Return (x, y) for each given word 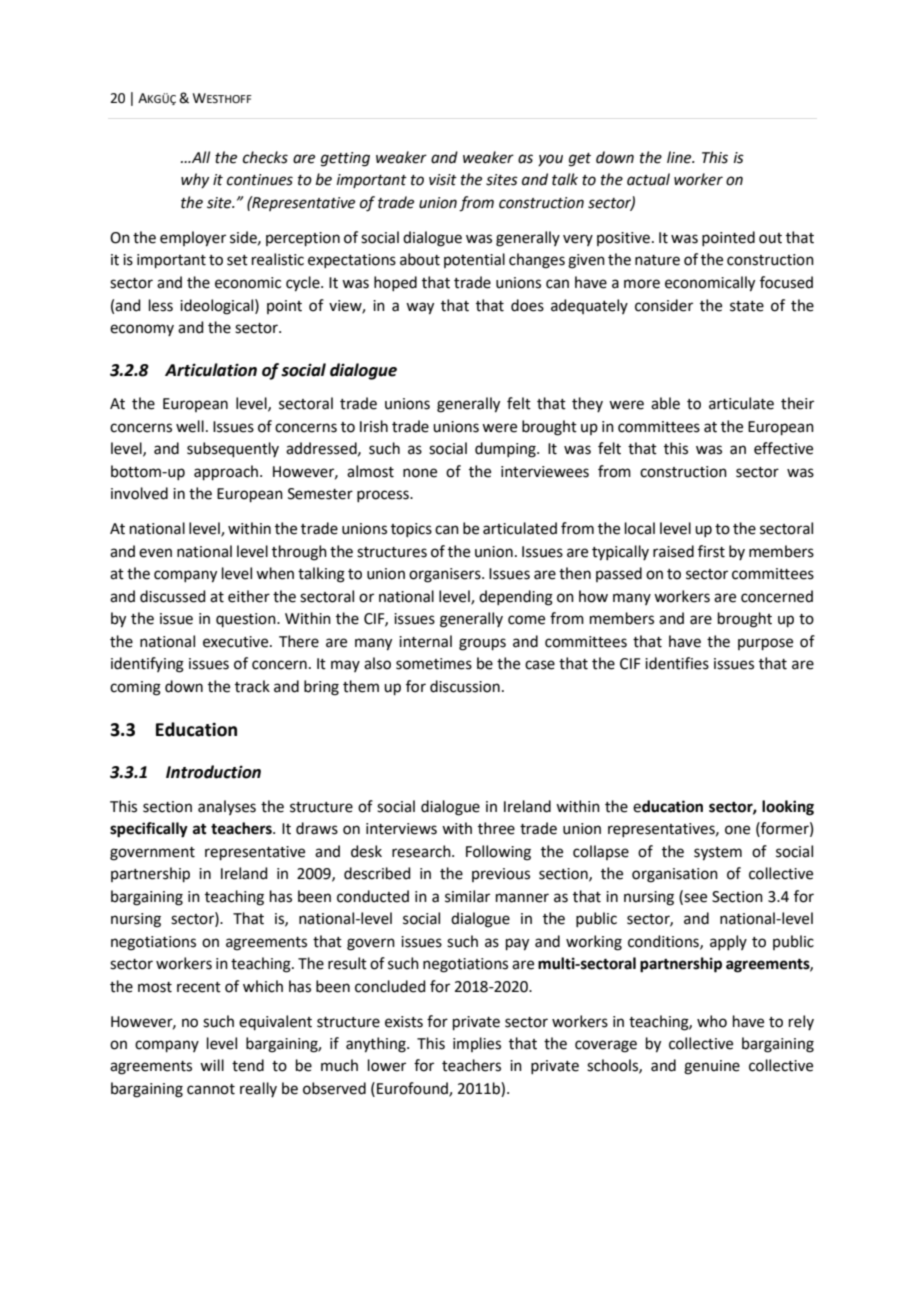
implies (477, 1044)
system (718, 854)
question (247, 620)
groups (482, 644)
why (195, 180)
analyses (227, 807)
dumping (506, 450)
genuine (712, 1067)
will (212, 1065)
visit (443, 180)
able (665, 403)
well (190, 426)
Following (498, 853)
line (680, 157)
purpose (765, 644)
